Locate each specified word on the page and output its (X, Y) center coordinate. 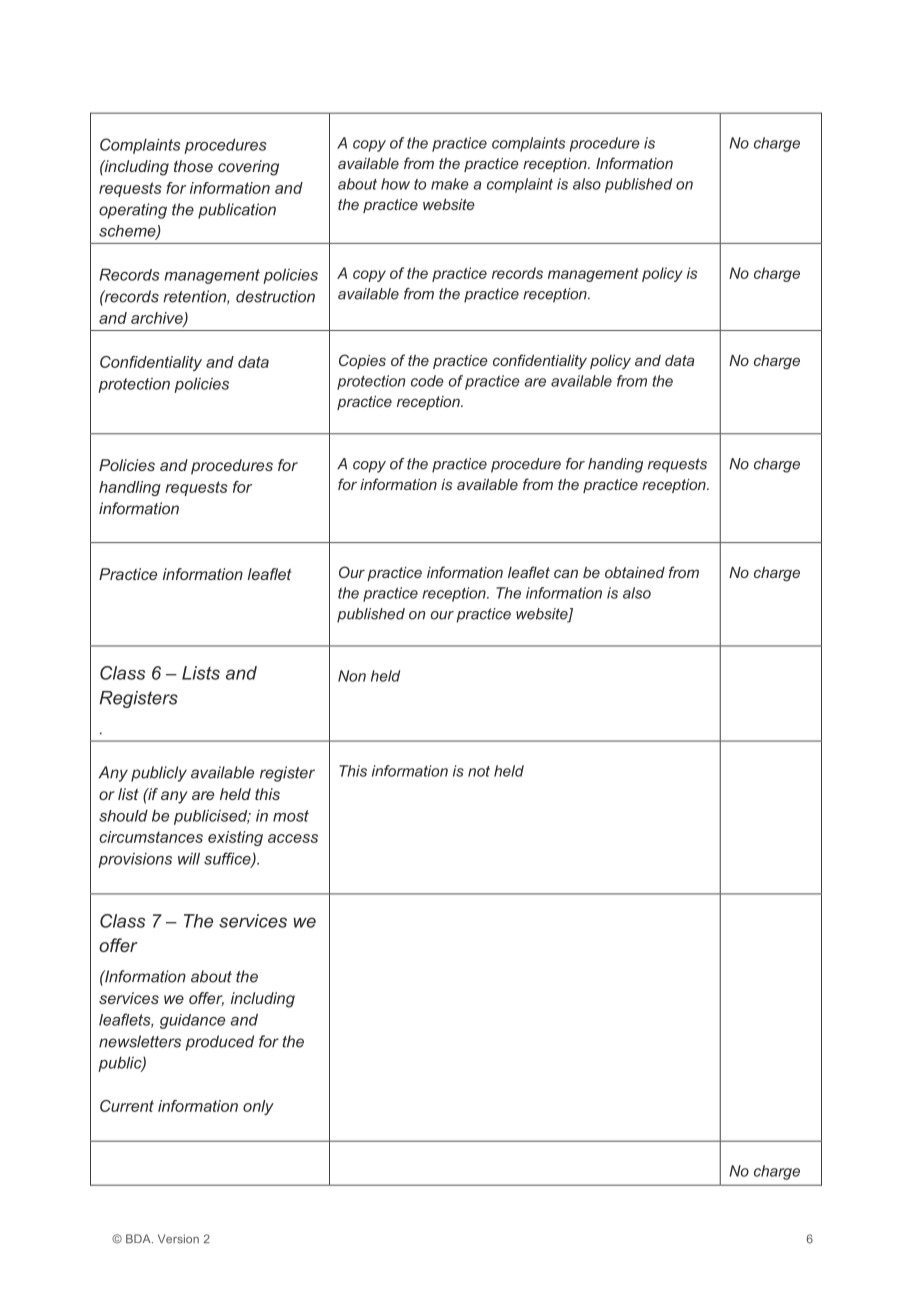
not (479, 771)
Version (178, 1239)
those (193, 166)
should (123, 815)
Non (352, 676)
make (450, 184)
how (395, 184)
